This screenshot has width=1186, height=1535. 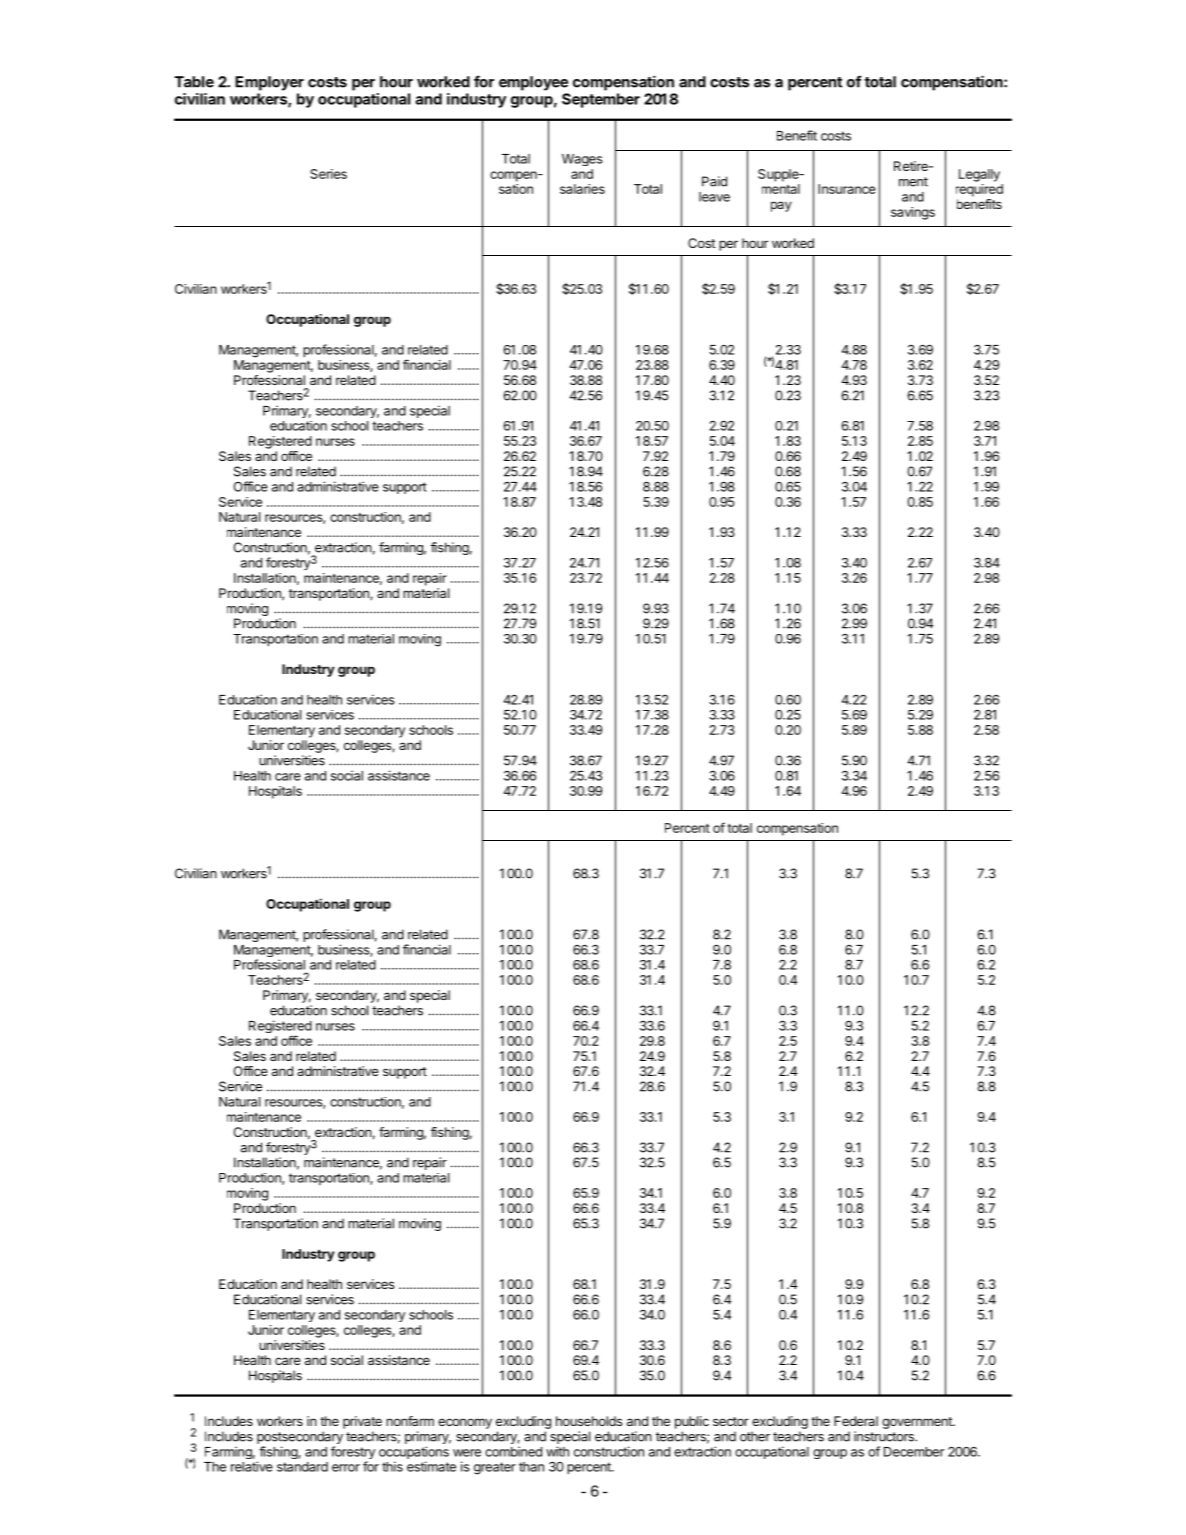 I want to click on instructors, so click(x=885, y=1436).
